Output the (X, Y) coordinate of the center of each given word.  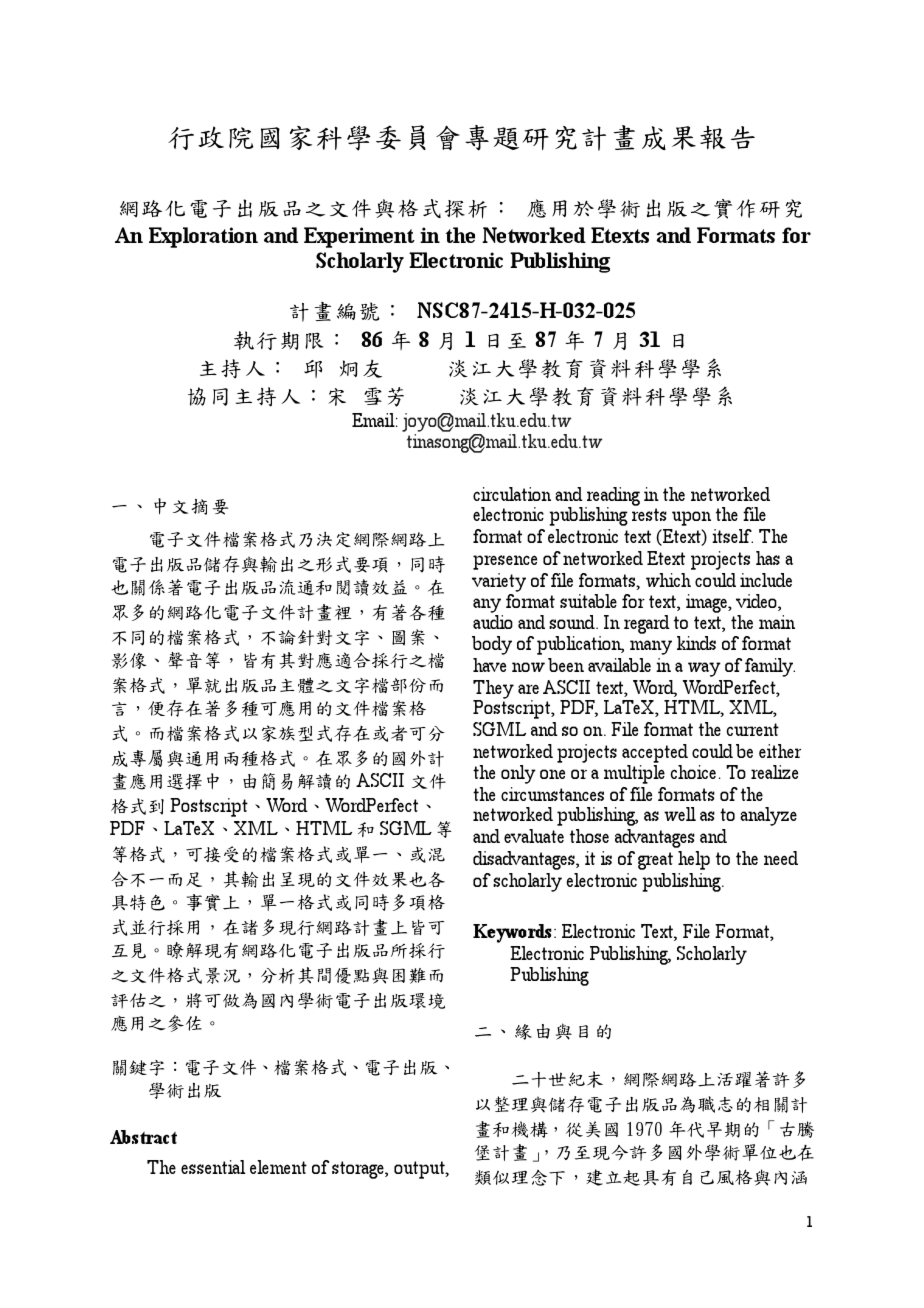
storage (359, 1170)
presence (505, 562)
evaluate (534, 836)
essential (213, 1167)
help (694, 860)
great (655, 861)
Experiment (359, 237)
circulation (512, 494)
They (493, 690)
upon (691, 518)
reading (612, 498)
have (489, 665)
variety (499, 582)
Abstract (143, 1137)
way (704, 669)
